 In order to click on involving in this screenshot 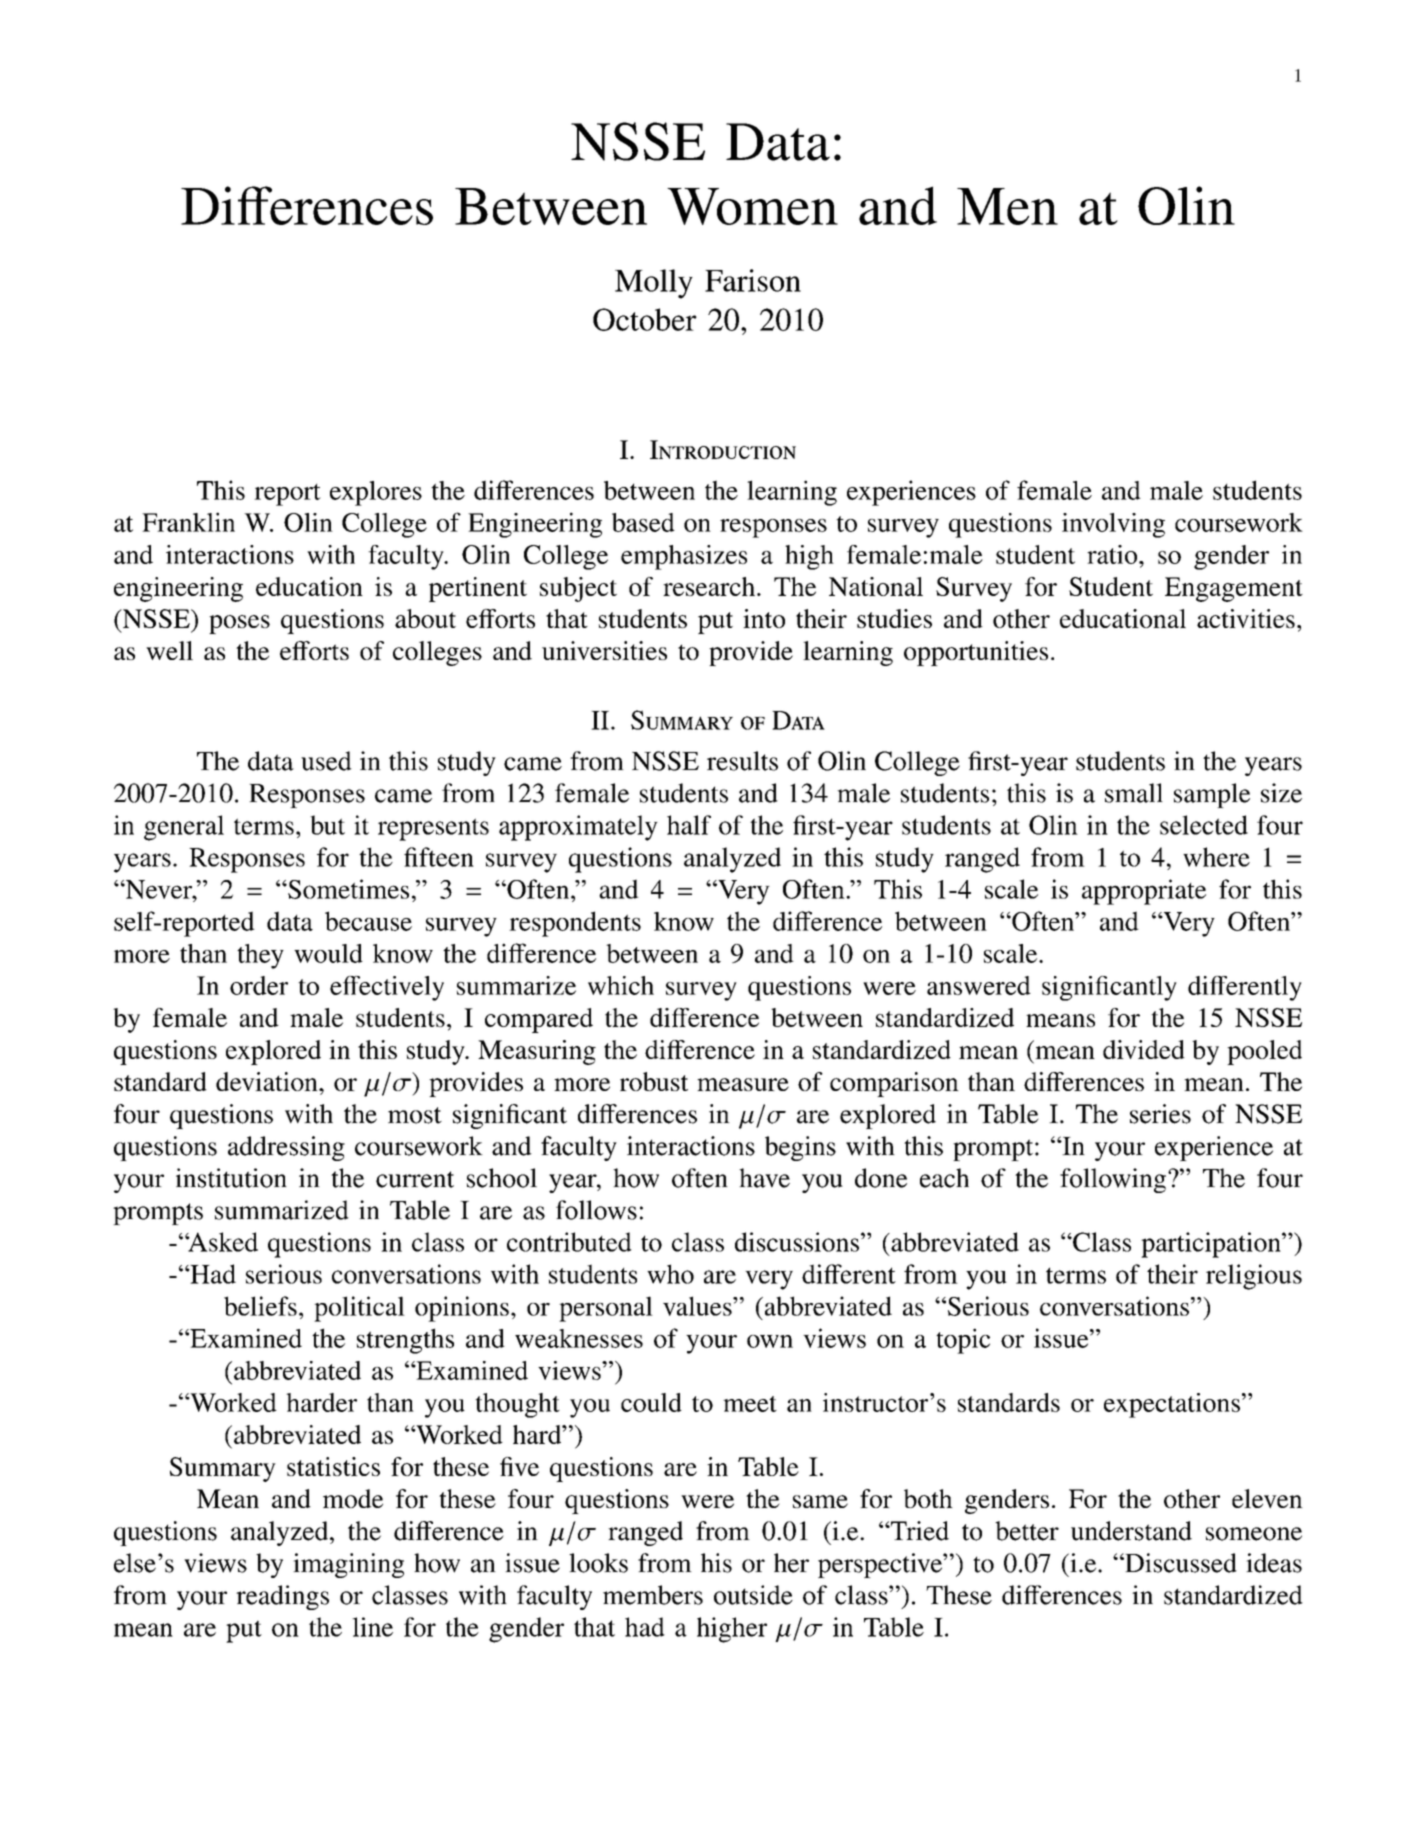, I will do `click(1113, 525)`.
